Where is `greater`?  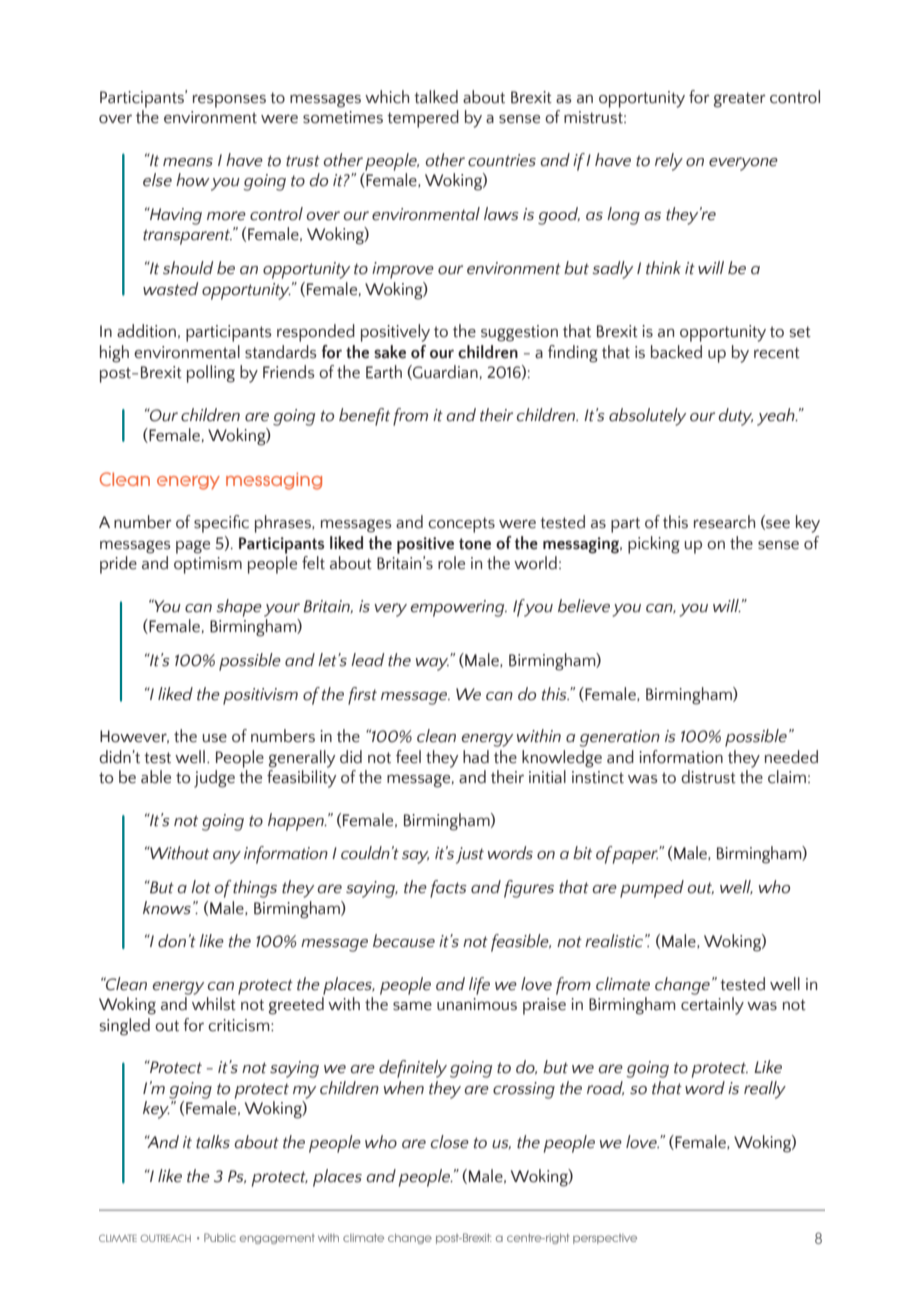 greater is located at coordinates (740, 100).
